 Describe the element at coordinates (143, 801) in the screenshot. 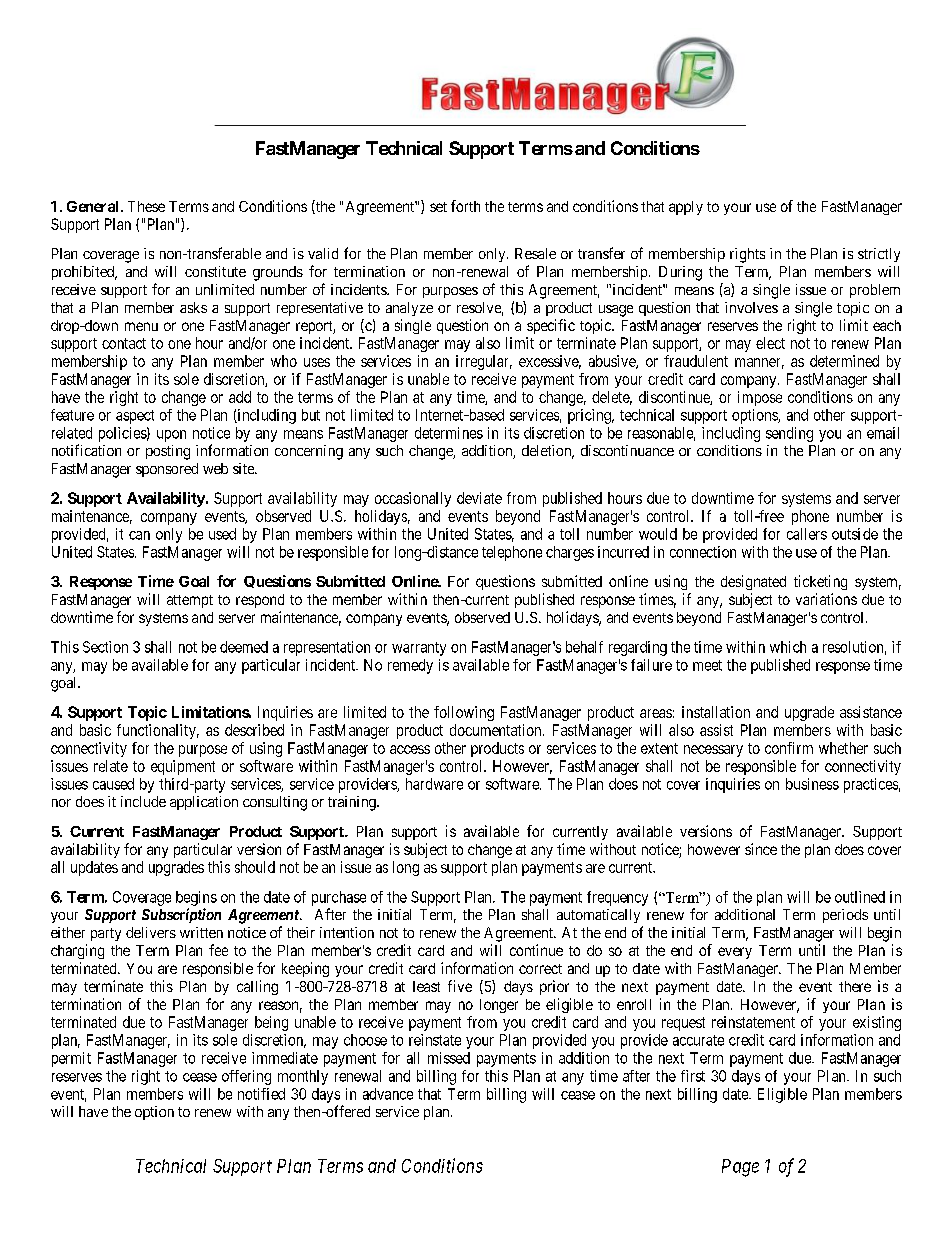

I see `include` at that location.
